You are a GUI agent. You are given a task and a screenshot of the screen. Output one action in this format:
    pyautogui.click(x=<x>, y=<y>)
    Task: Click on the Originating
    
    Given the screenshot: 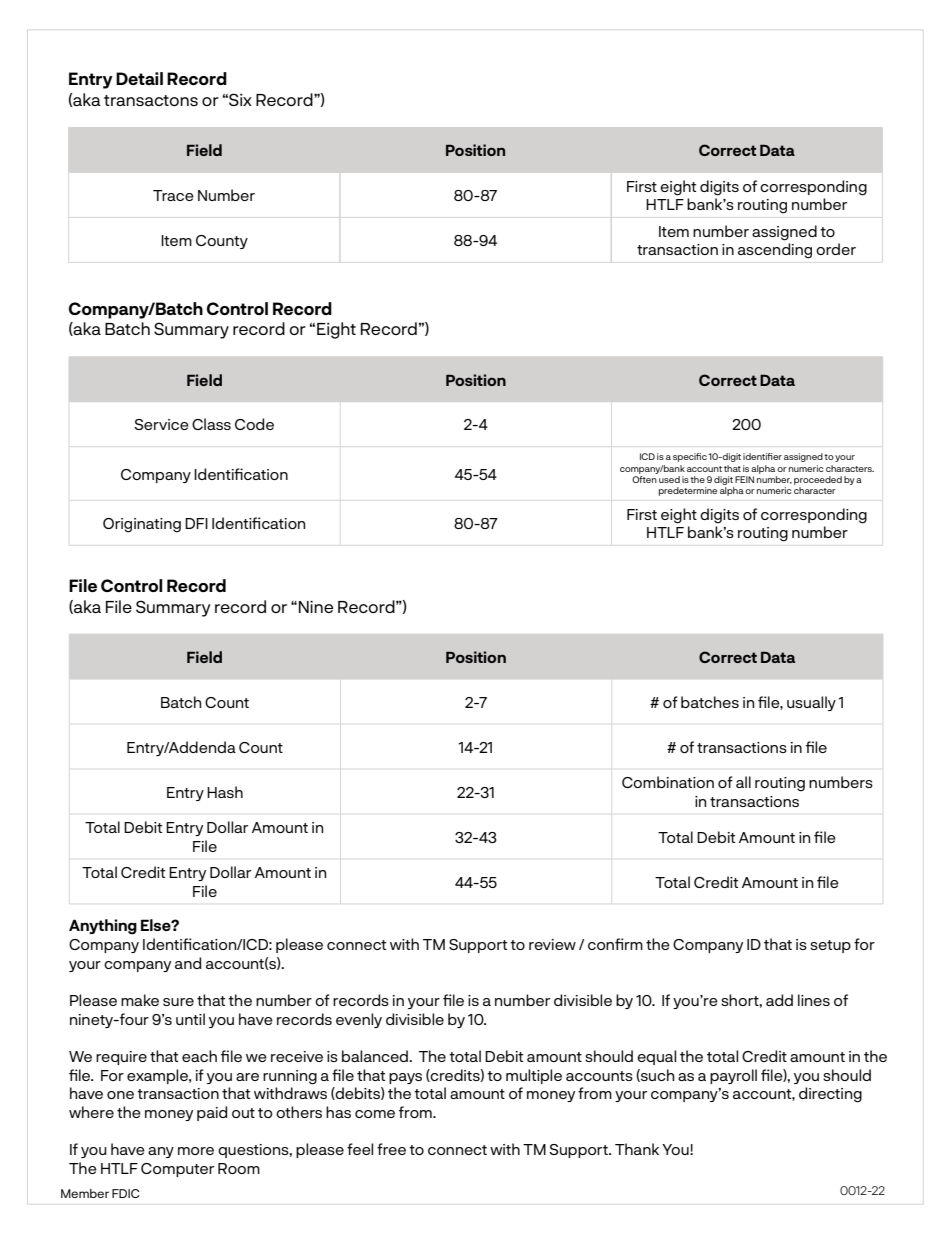 What is the action you would take?
    pyautogui.click(x=142, y=525)
